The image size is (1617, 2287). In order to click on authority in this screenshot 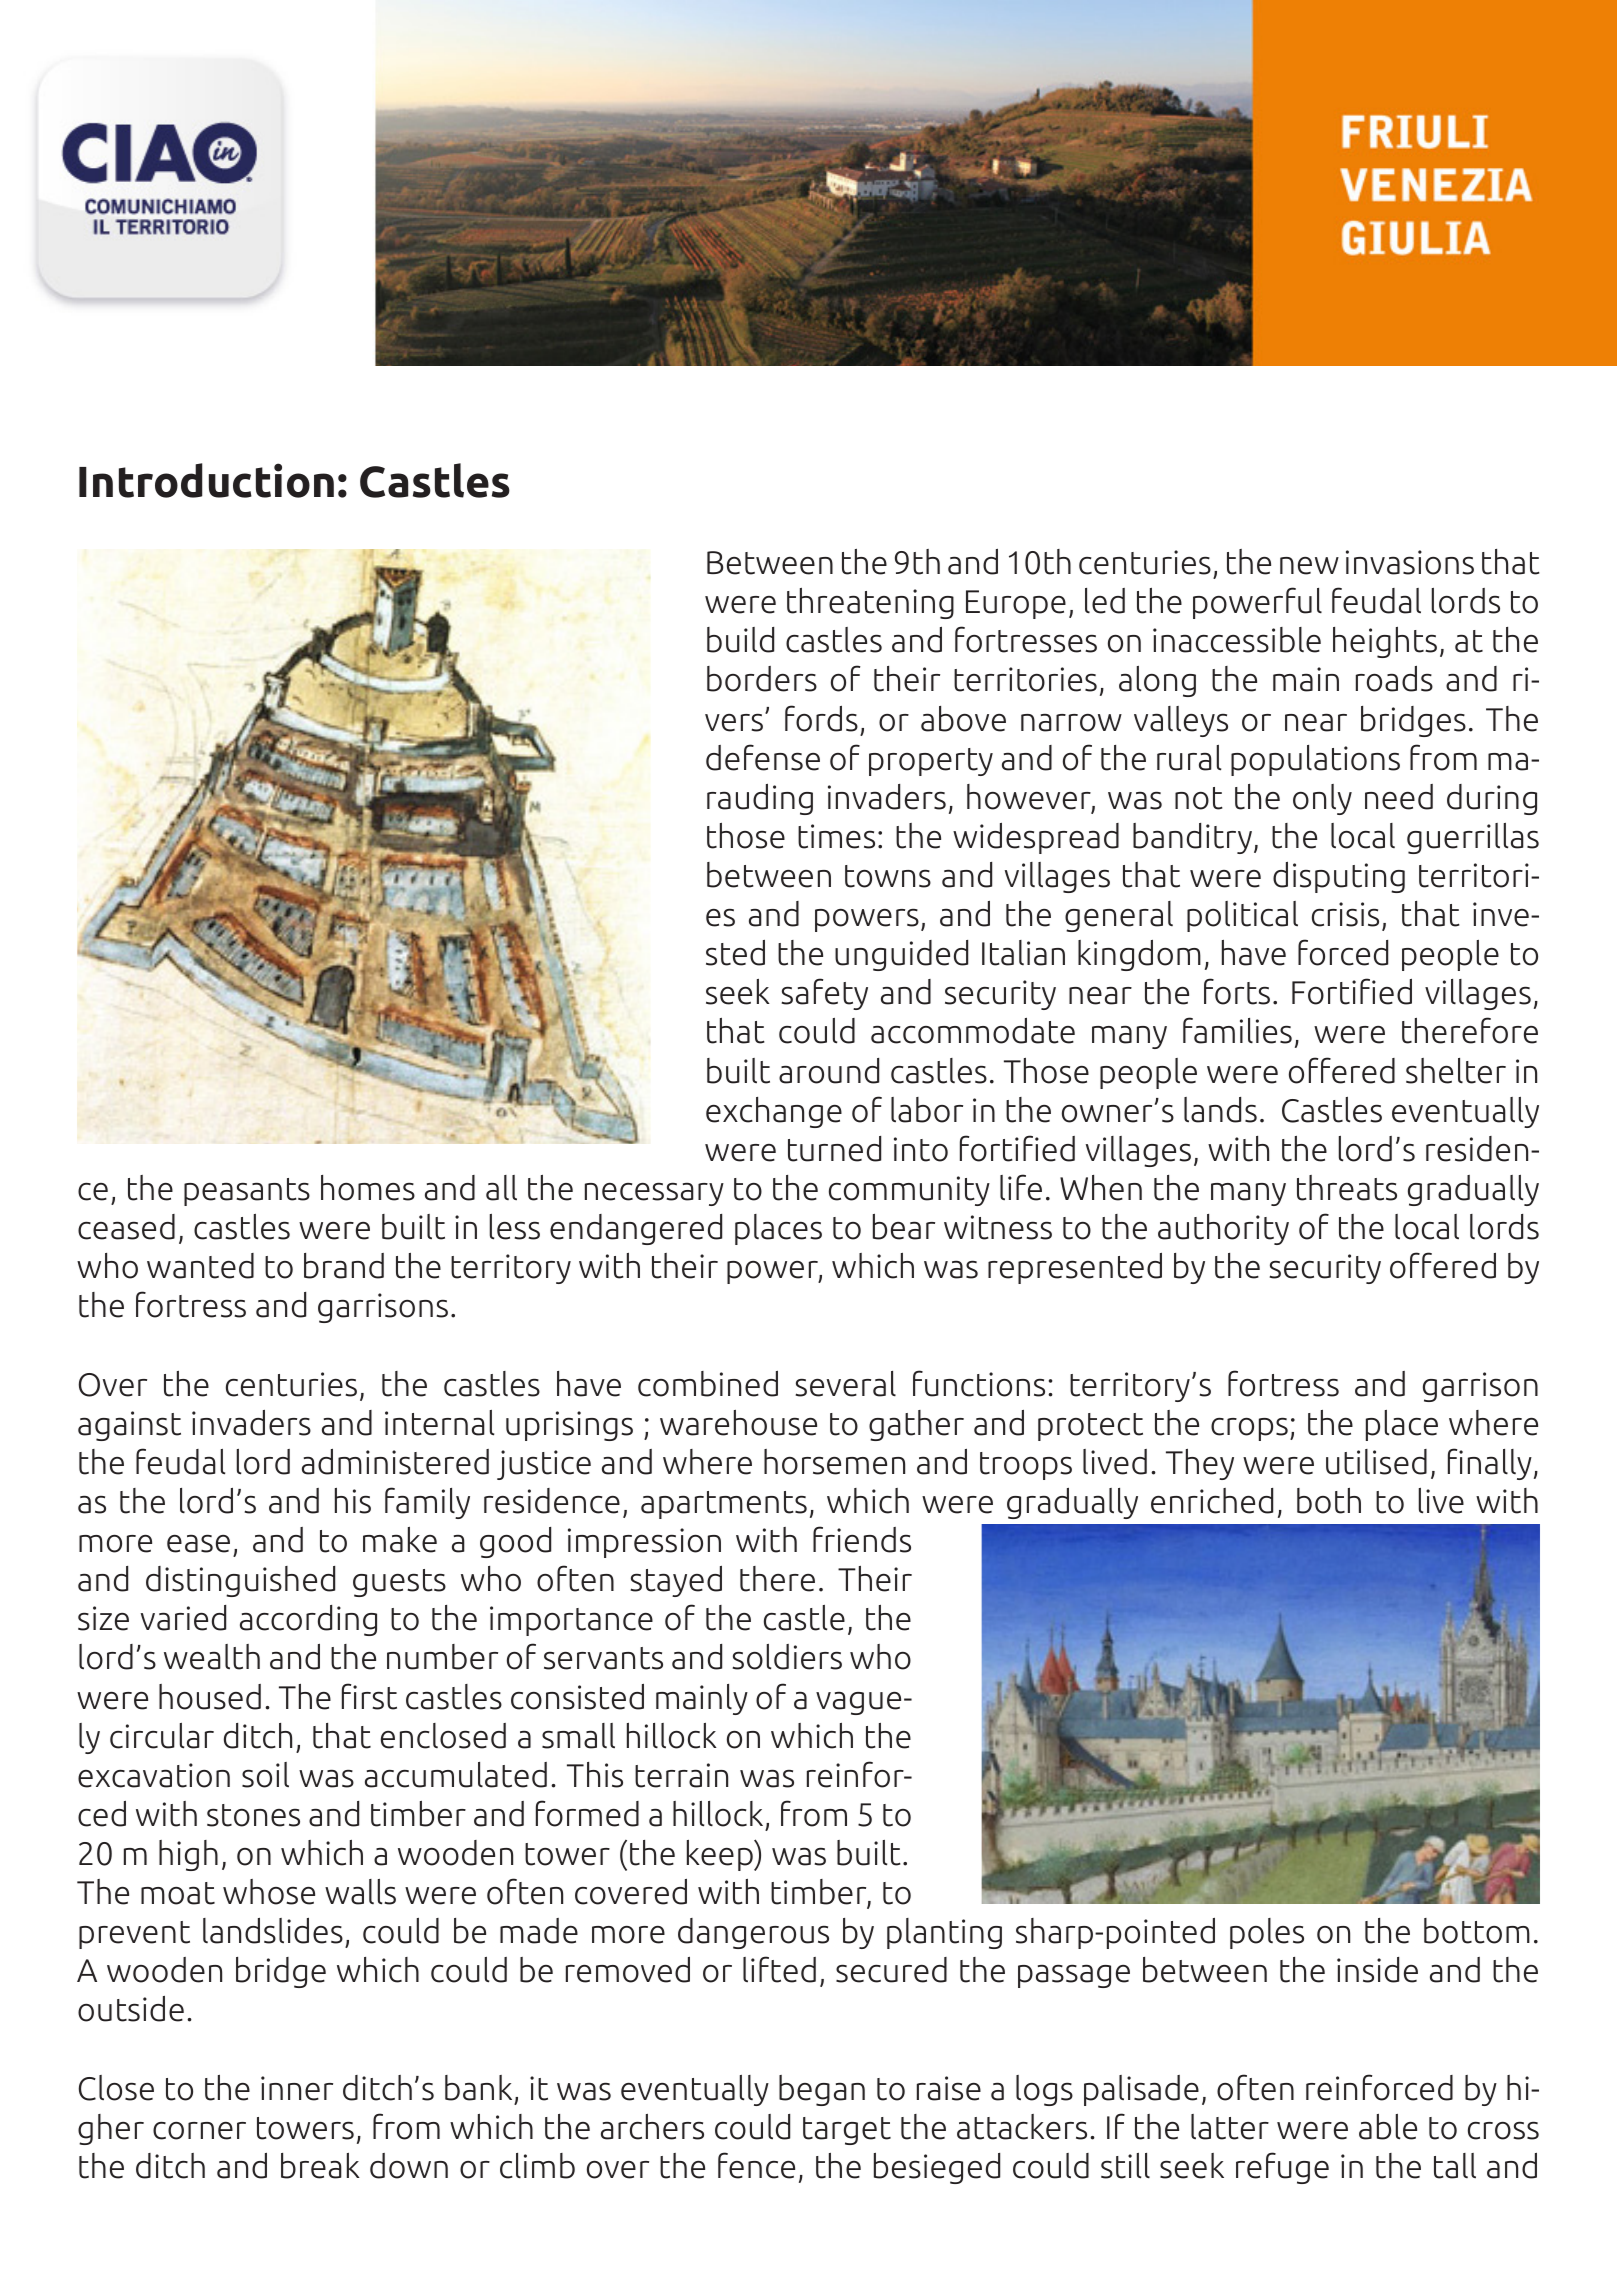, I will do `click(1223, 1229)`.
